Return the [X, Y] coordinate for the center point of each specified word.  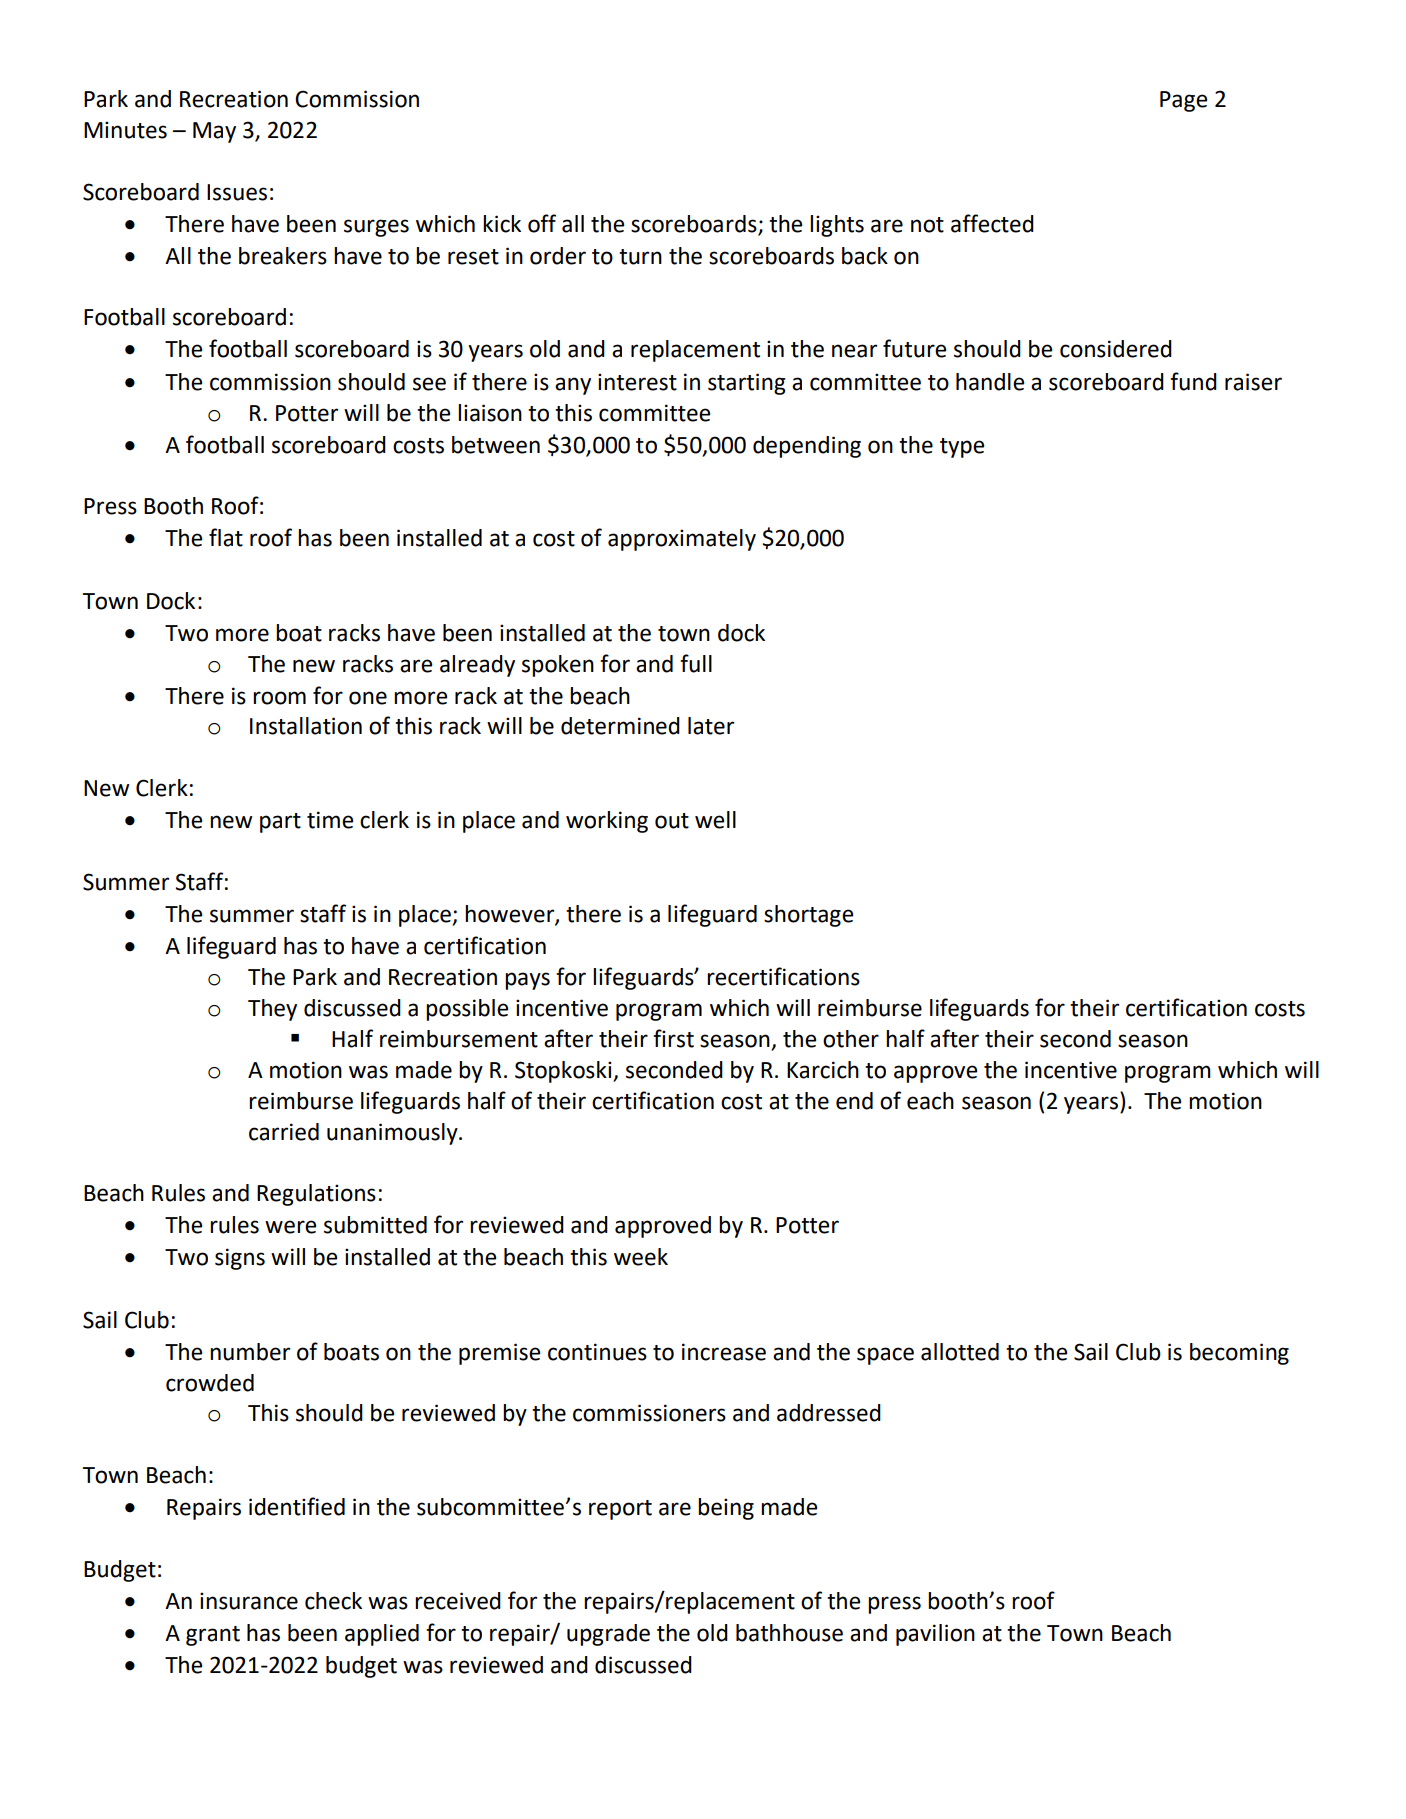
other [851, 1039]
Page [1183, 101]
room [279, 698]
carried [284, 1132]
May [214, 132]
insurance [249, 1601]
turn [640, 257]
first [673, 1038]
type [962, 448]
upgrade [608, 1635]
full [696, 663]
